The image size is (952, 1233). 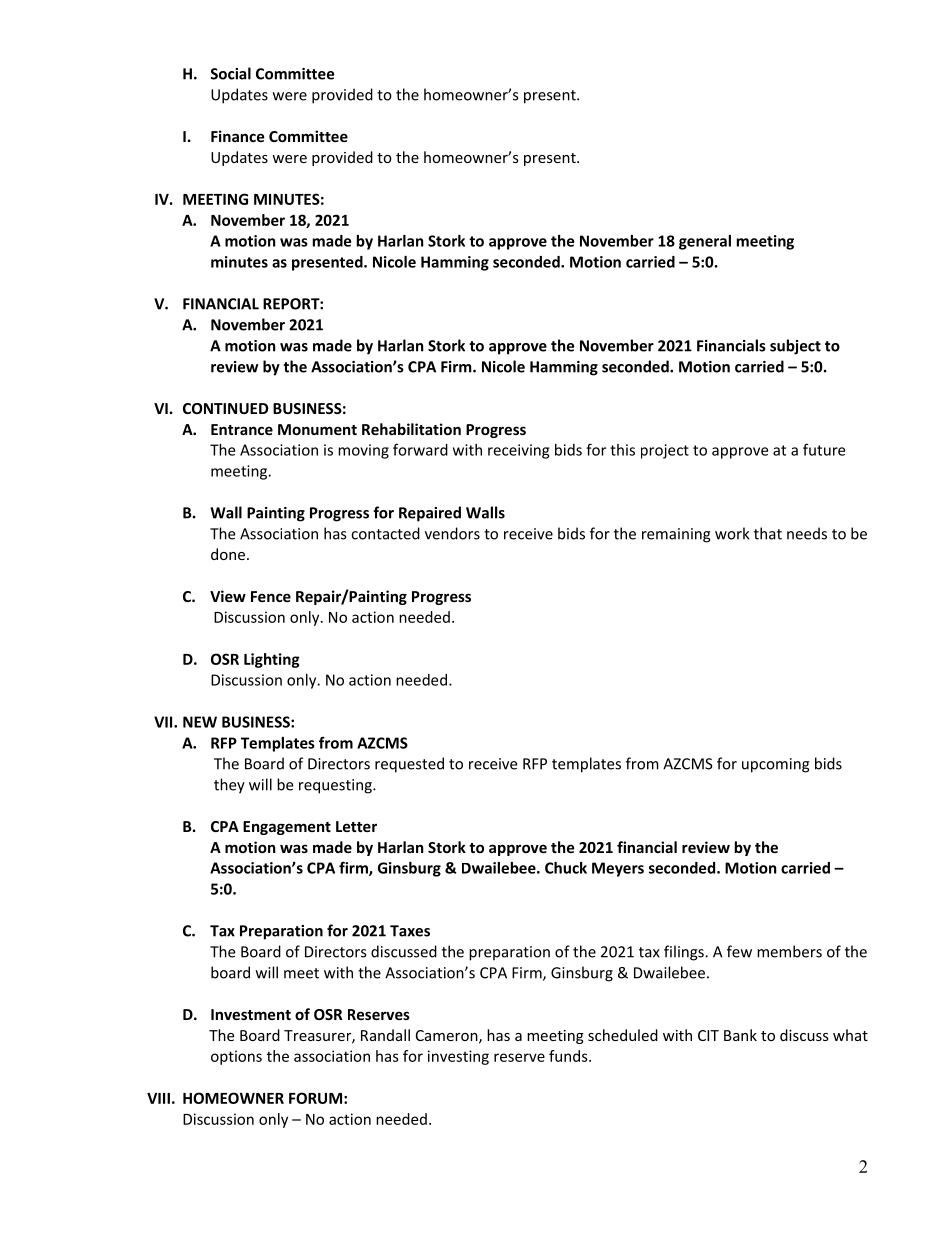 I want to click on Fence, so click(x=271, y=596).
